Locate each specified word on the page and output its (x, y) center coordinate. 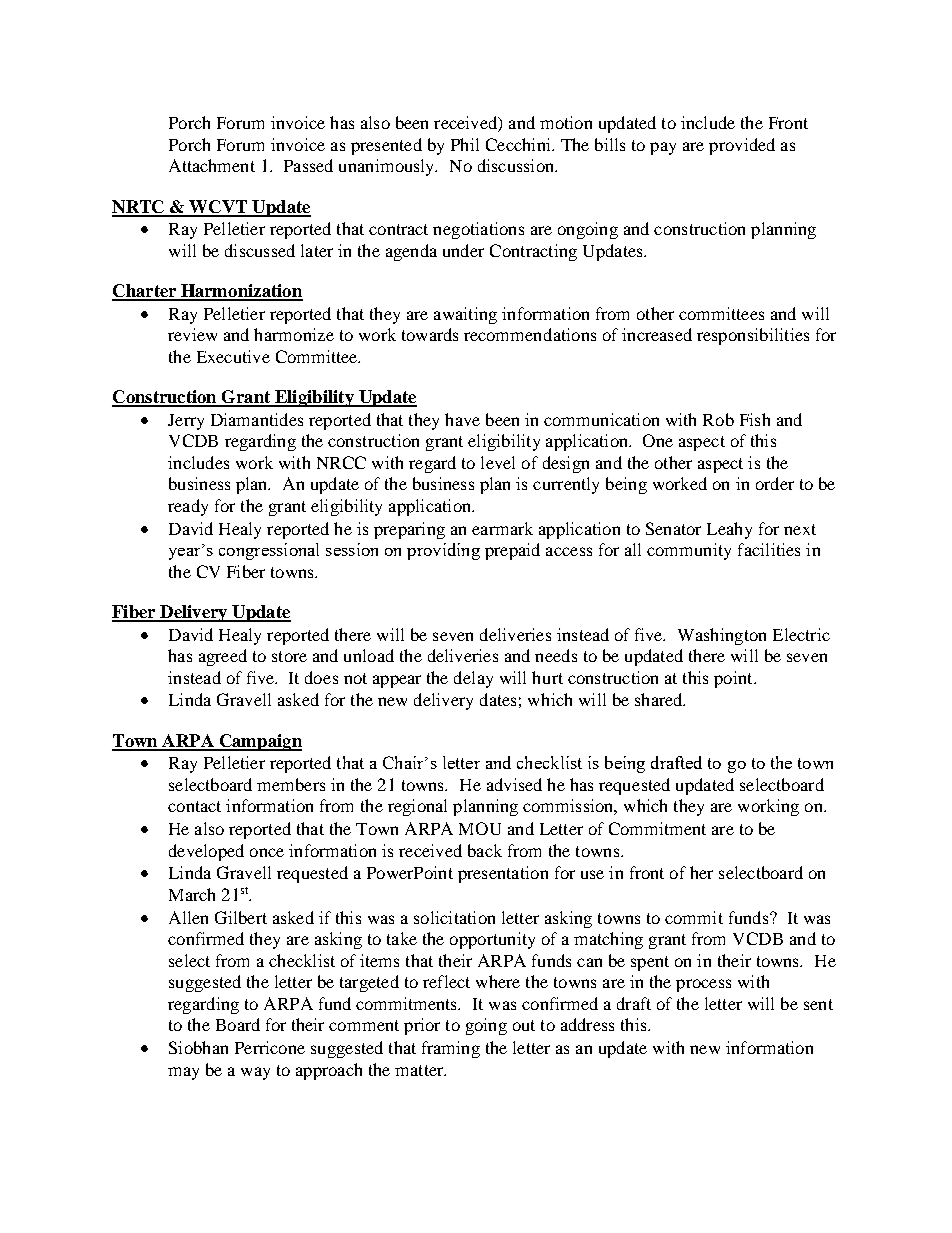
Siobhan (198, 1047)
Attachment (212, 165)
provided (742, 146)
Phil (465, 144)
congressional (269, 551)
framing (451, 1049)
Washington (722, 636)
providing (443, 551)
